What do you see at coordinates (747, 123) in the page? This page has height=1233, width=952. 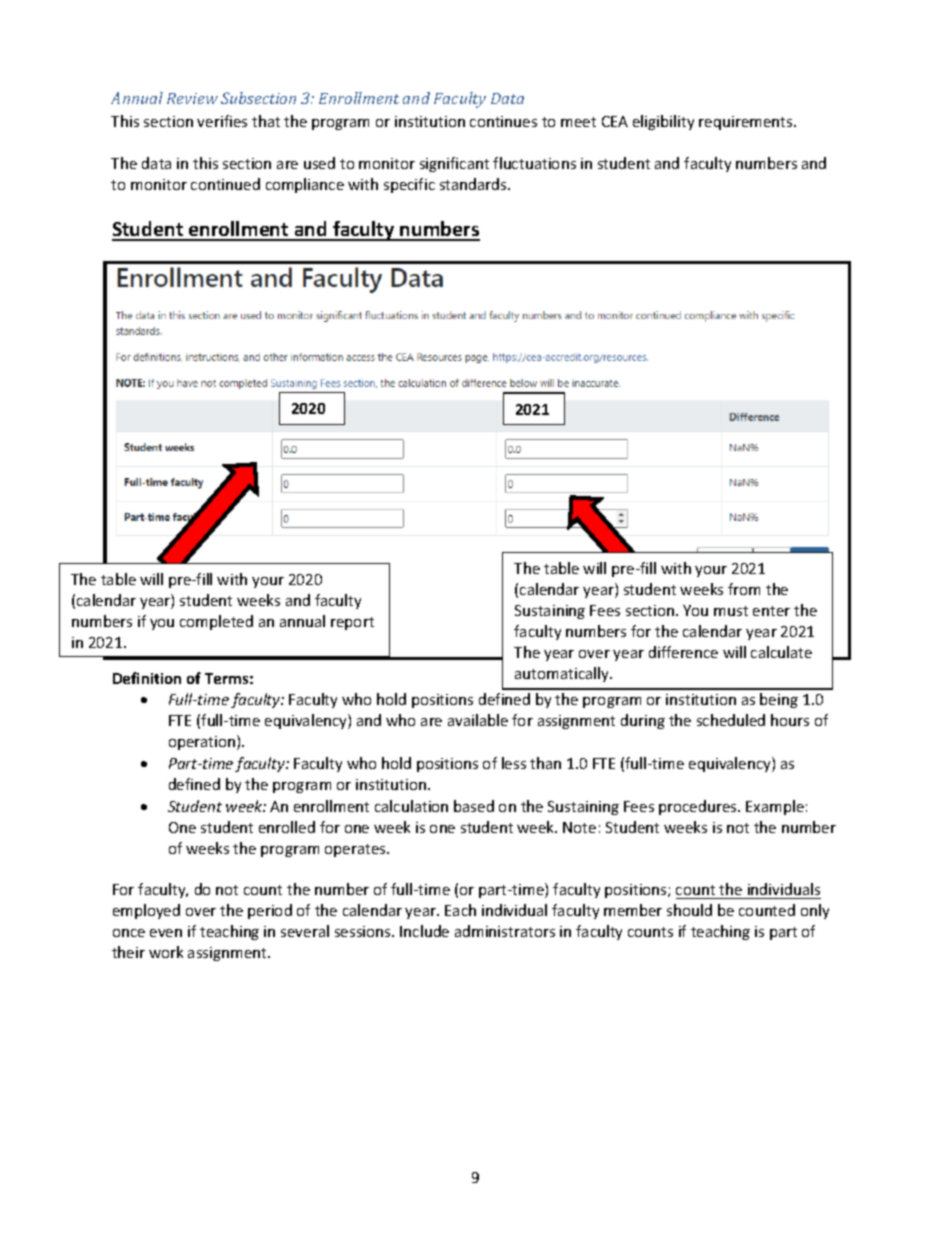 I see `requirements` at bounding box center [747, 123].
